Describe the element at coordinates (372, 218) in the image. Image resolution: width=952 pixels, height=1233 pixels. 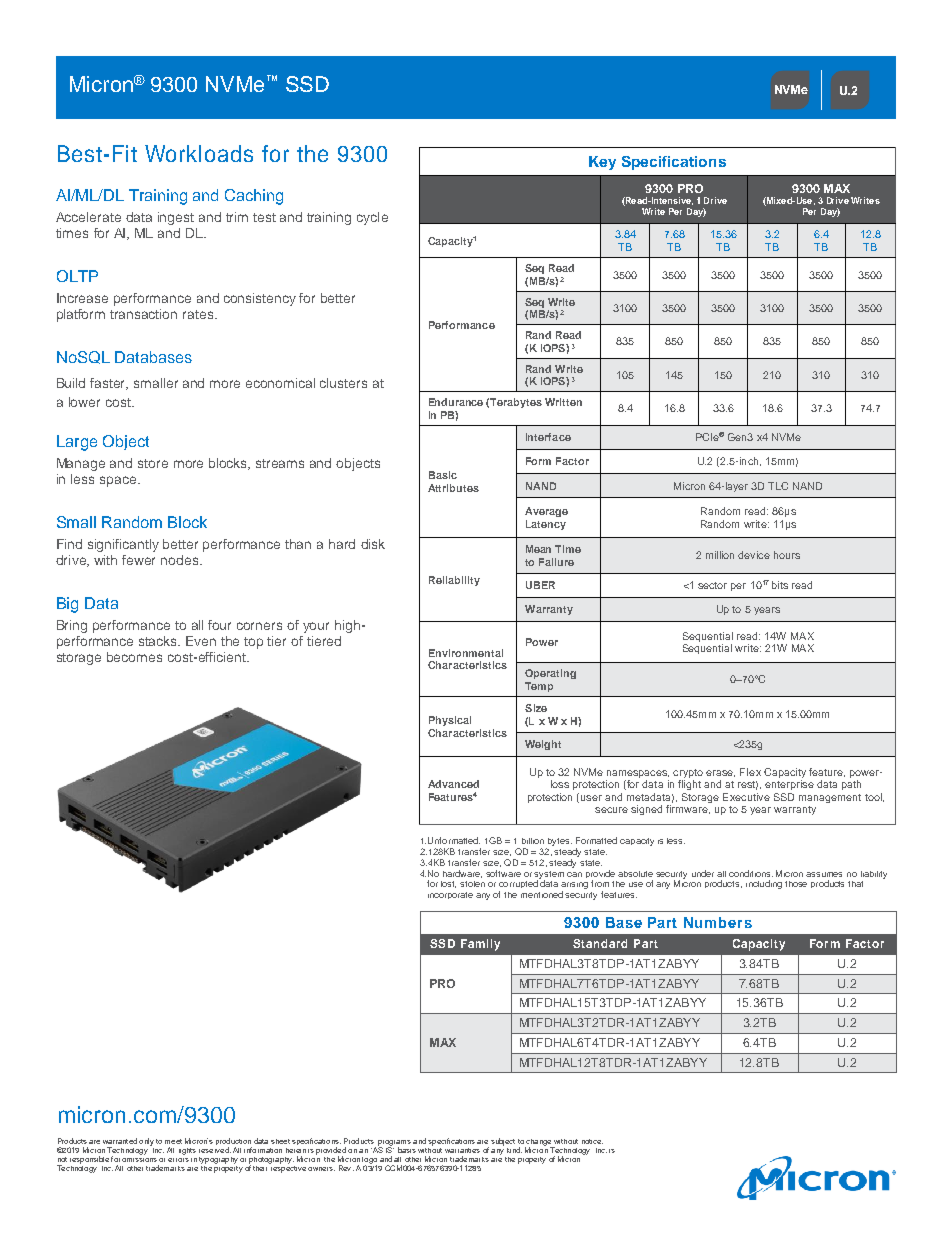
I see `cycle` at that location.
